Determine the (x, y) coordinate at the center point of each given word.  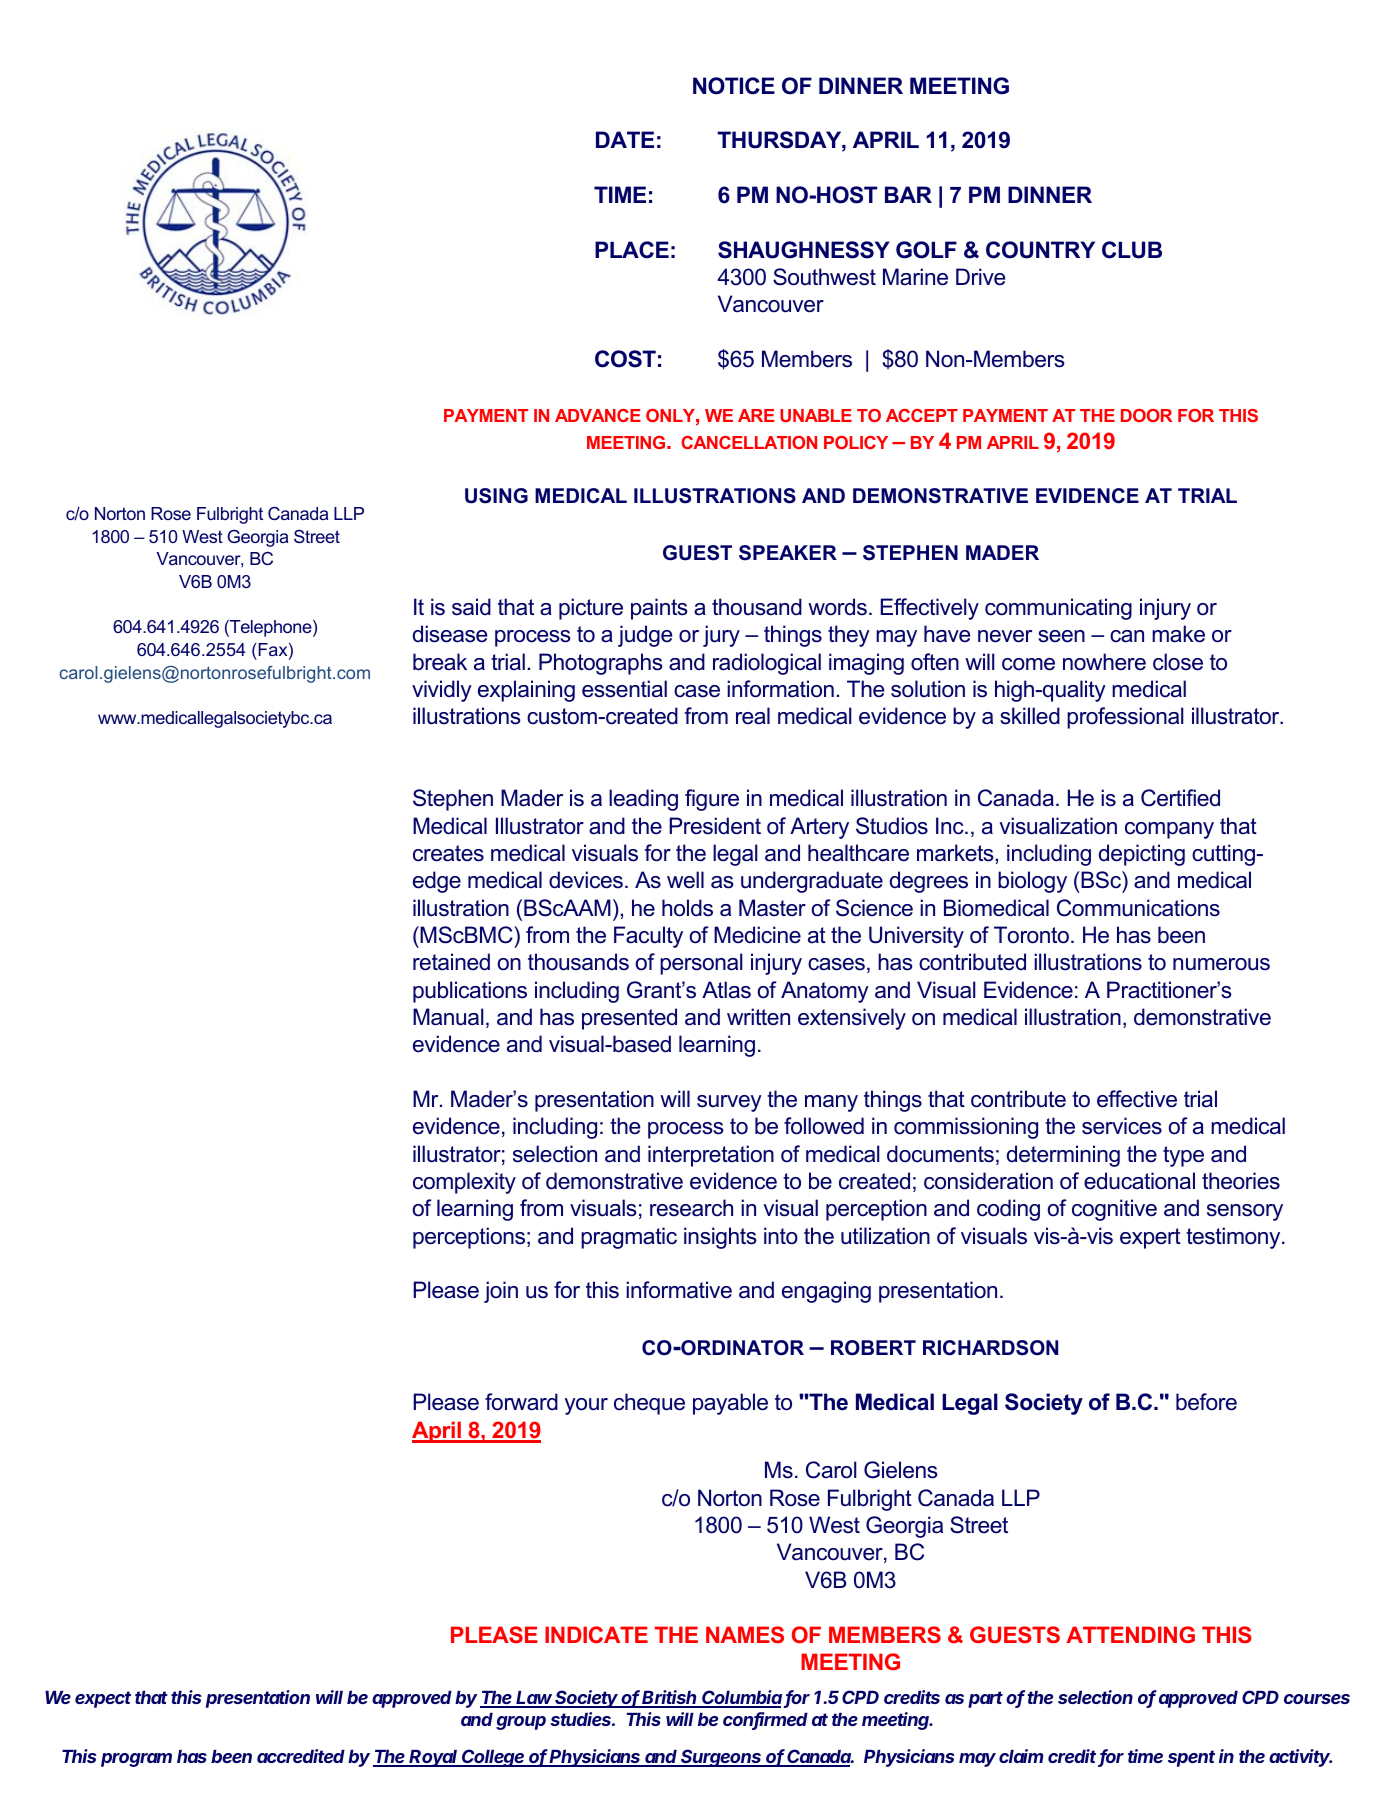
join (501, 1292)
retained (451, 962)
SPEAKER (788, 553)
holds (687, 908)
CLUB (1132, 250)
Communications (1138, 908)
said (471, 607)
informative (679, 1290)
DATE (625, 139)
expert (1150, 1238)
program (136, 1760)
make (1178, 634)
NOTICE (734, 86)
